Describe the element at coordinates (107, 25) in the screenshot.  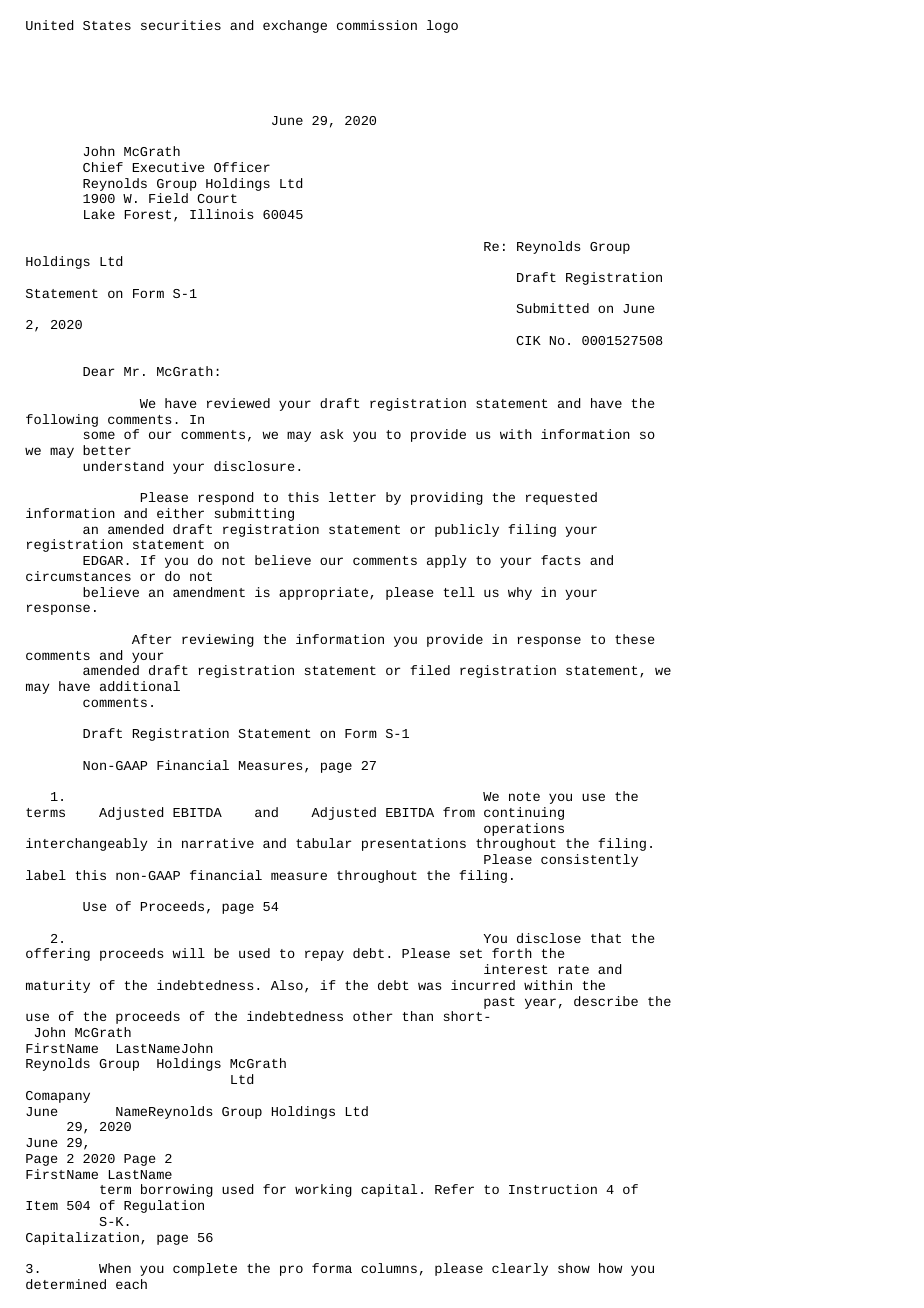
I see `States` at that location.
